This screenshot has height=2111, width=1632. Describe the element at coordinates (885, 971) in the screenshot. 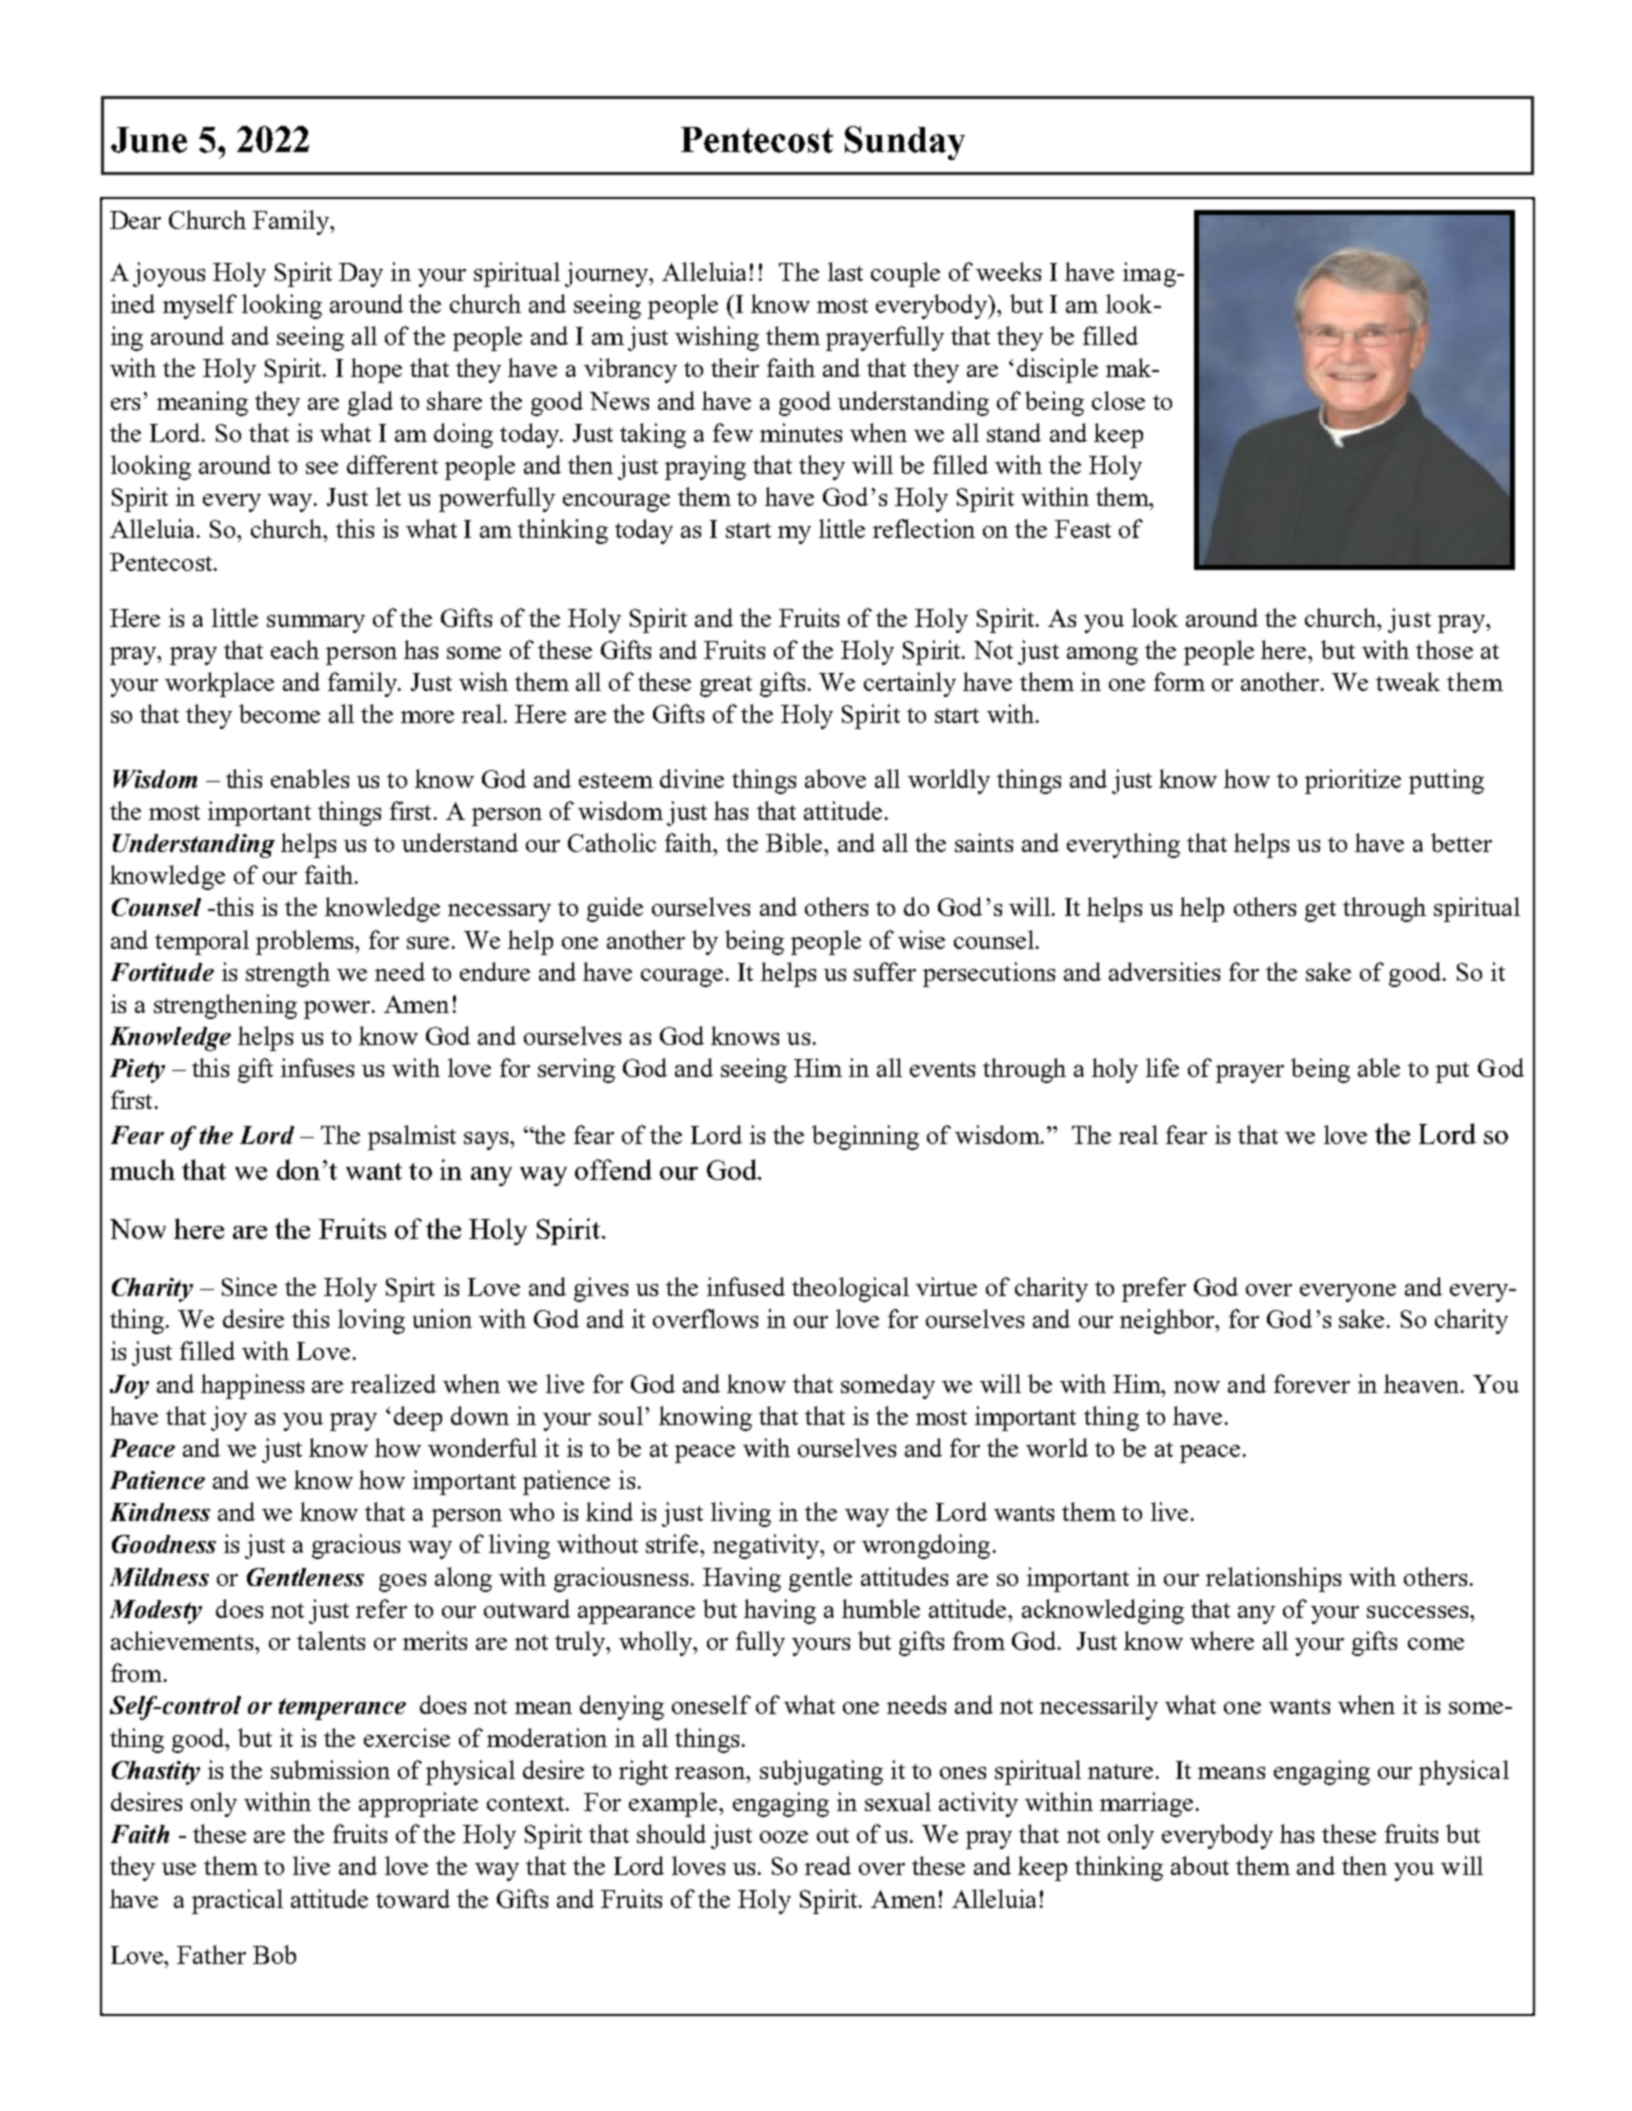

I see `suffer` at that location.
